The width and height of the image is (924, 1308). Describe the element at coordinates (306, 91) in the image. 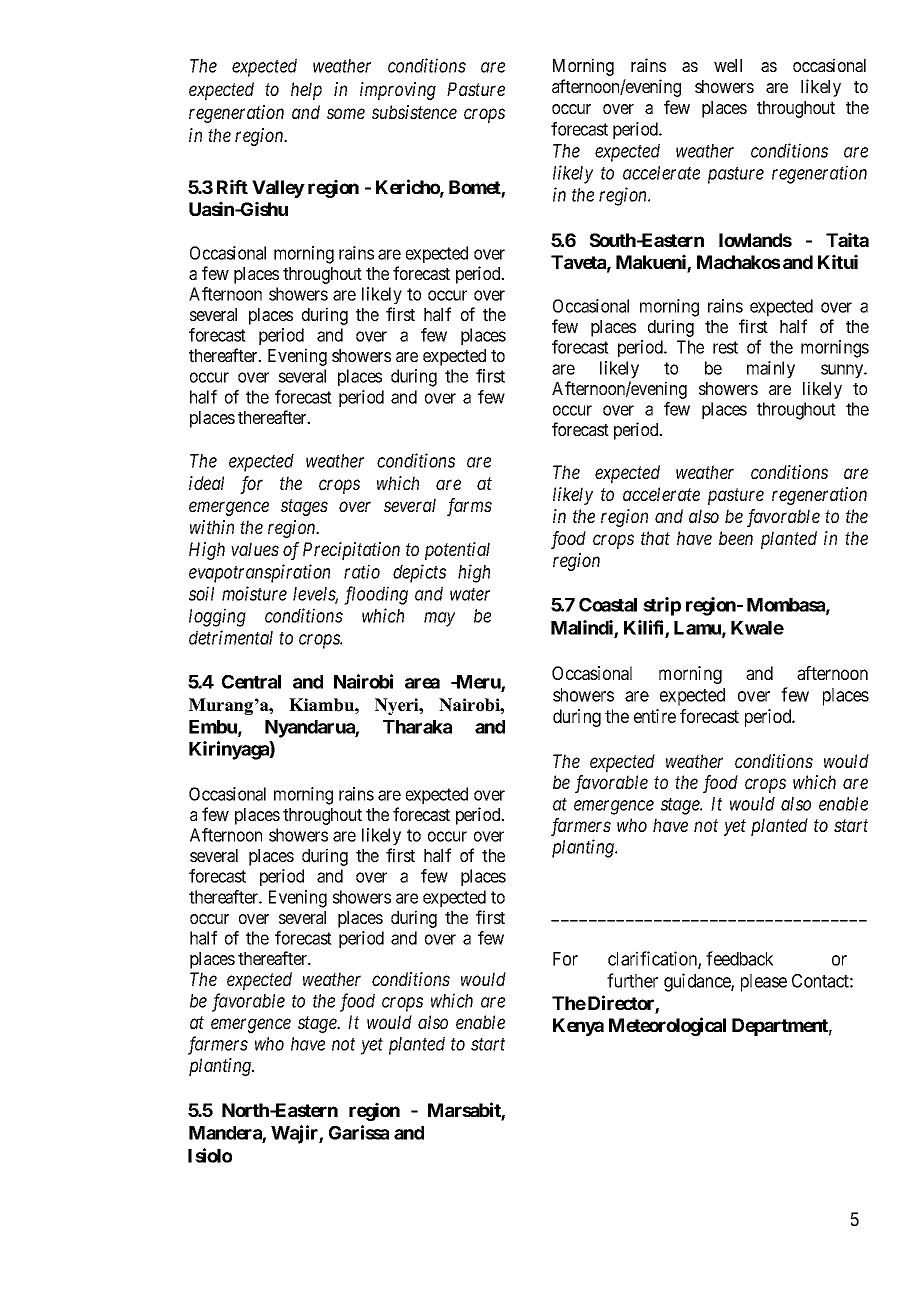

I see `help` at that location.
